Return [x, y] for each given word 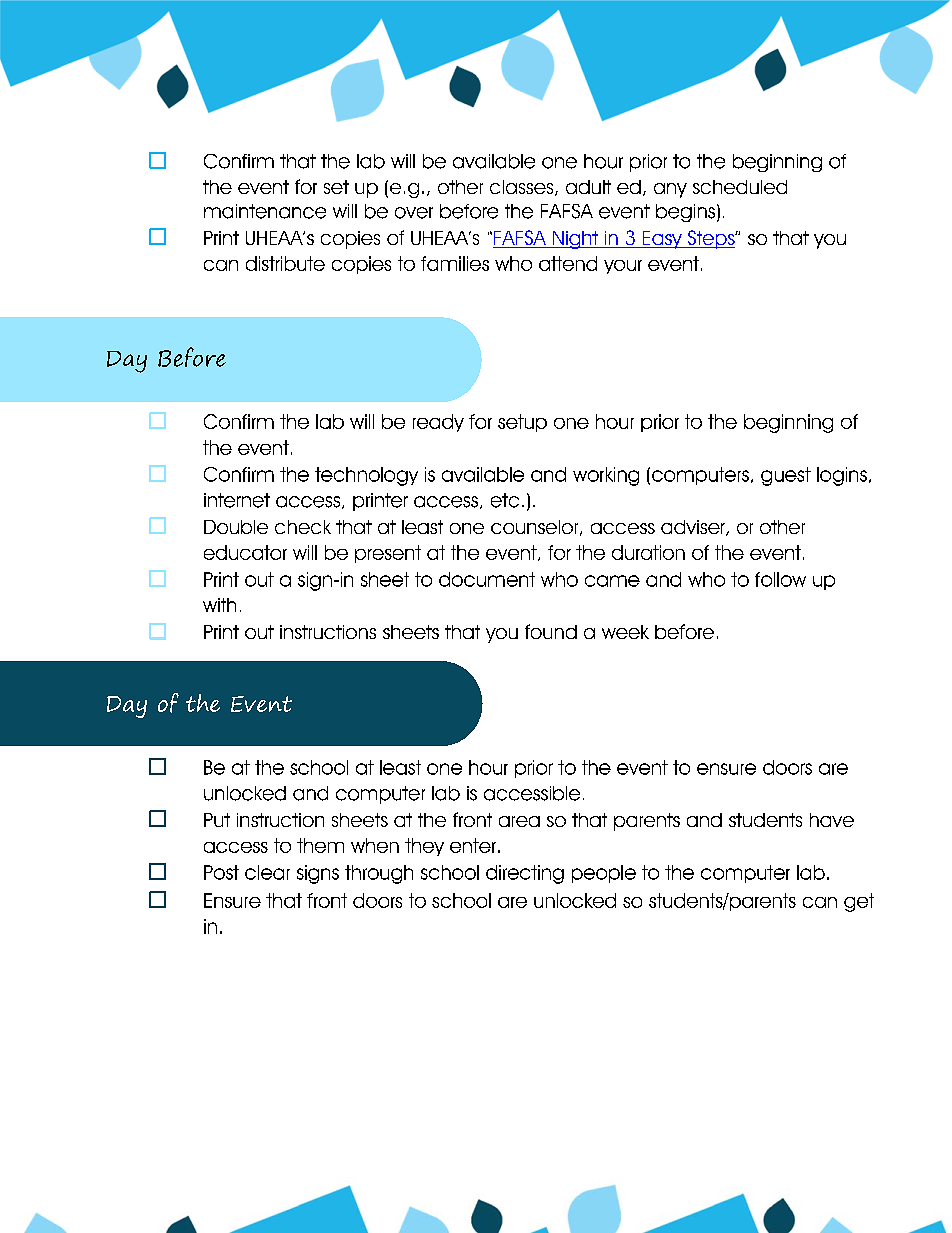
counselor [536, 528]
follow [780, 579]
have [832, 820]
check [303, 527]
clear [267, 872]
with [219, 605]
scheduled [740, 187]
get [859, 902]
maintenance [265, 211]
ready [438, 423]
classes [523, 188]
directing [525, 874]
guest [786, 476]
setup [522, 423]
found [551, 631]
